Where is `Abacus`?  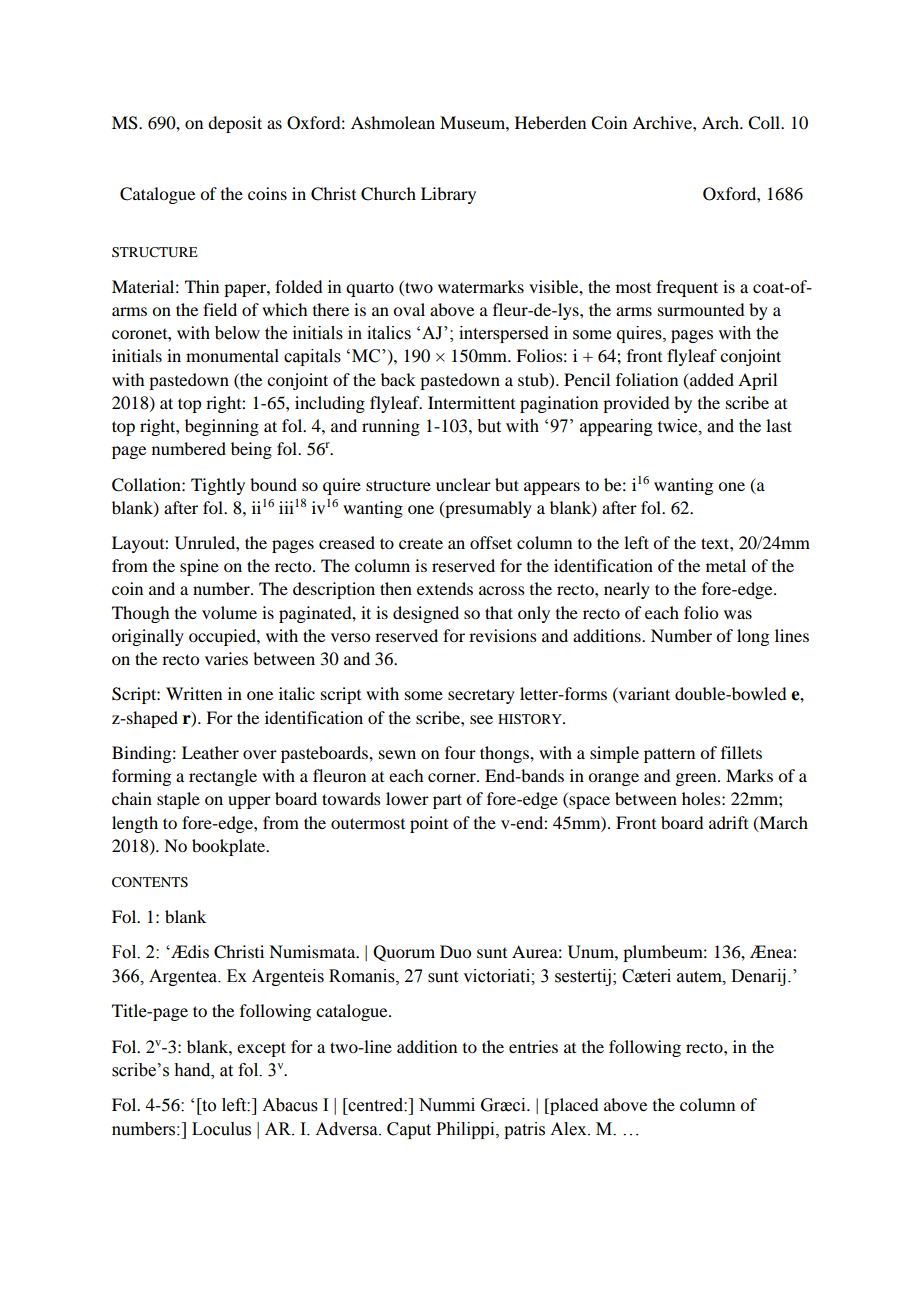 Abacus is located at coordinates (290, 1105).
